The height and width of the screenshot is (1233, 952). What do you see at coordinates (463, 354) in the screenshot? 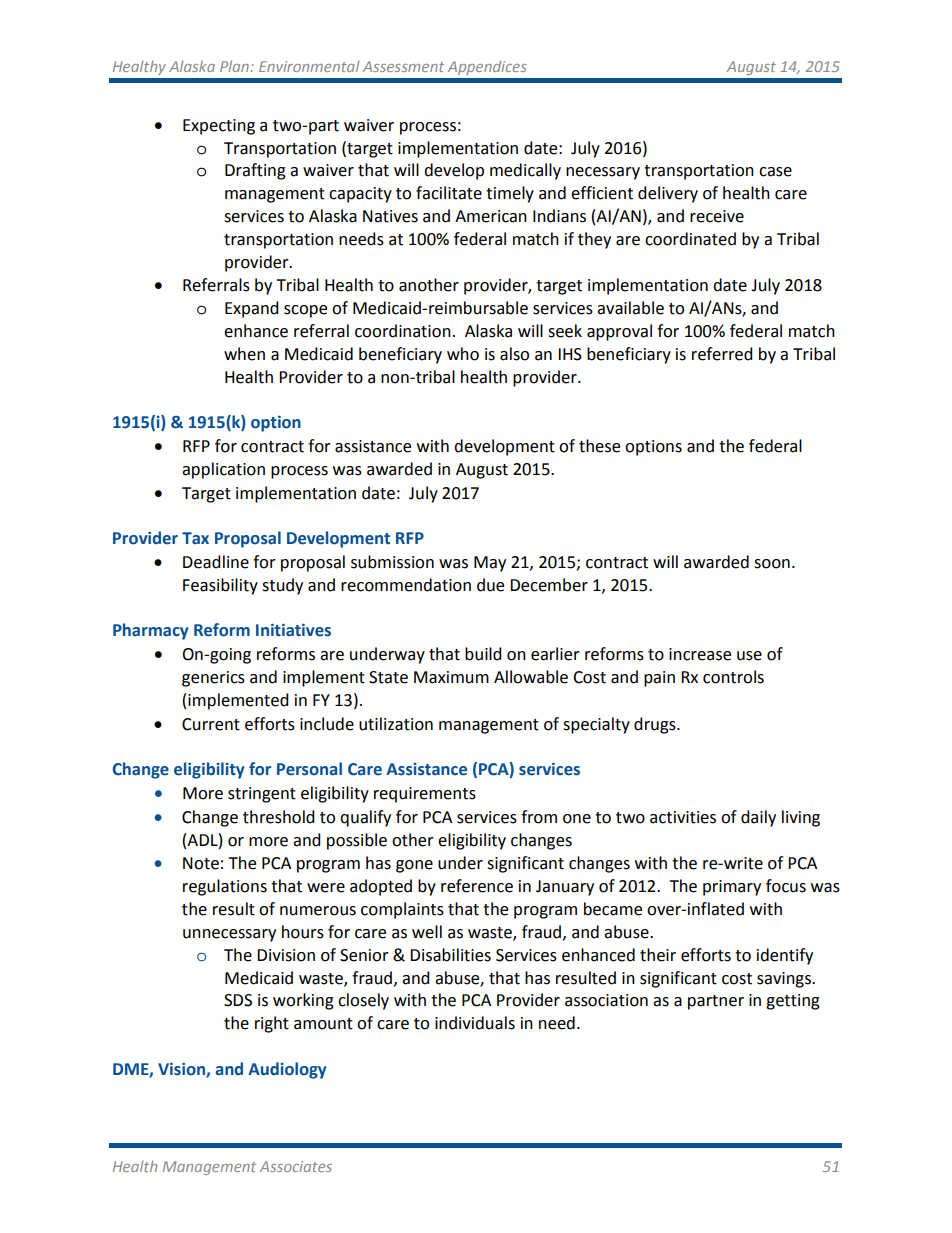
I see `who` at bounding box center [463, 354].
